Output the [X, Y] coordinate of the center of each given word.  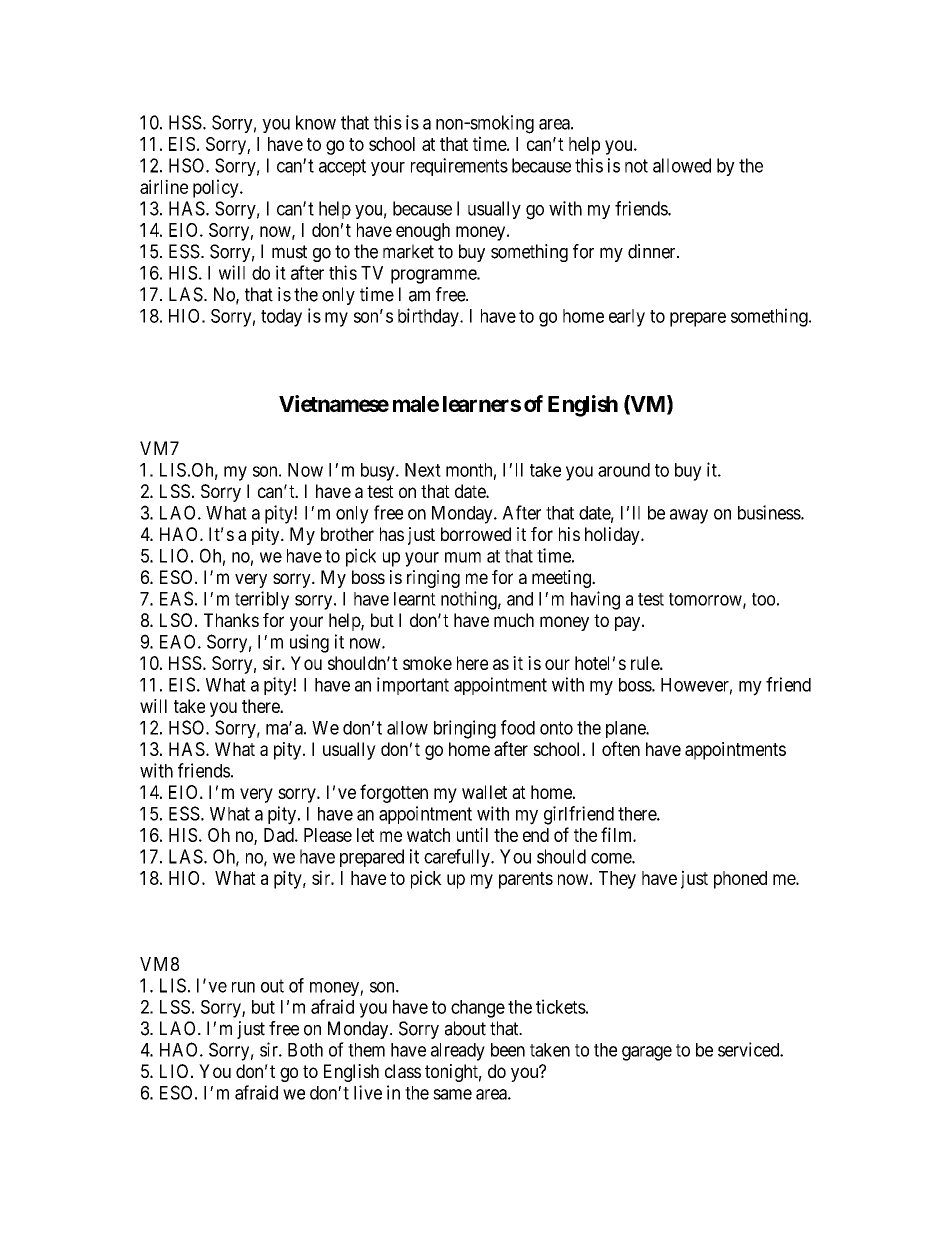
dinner [653, 251]
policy [217, 188]
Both [305, 1050]
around [624, 470]
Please [328, 835]
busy [379, 472]
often [621, 748]
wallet [484, 792]
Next [423, 470]
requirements [459, 167]
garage [647, 1053]
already [458, 1052]
